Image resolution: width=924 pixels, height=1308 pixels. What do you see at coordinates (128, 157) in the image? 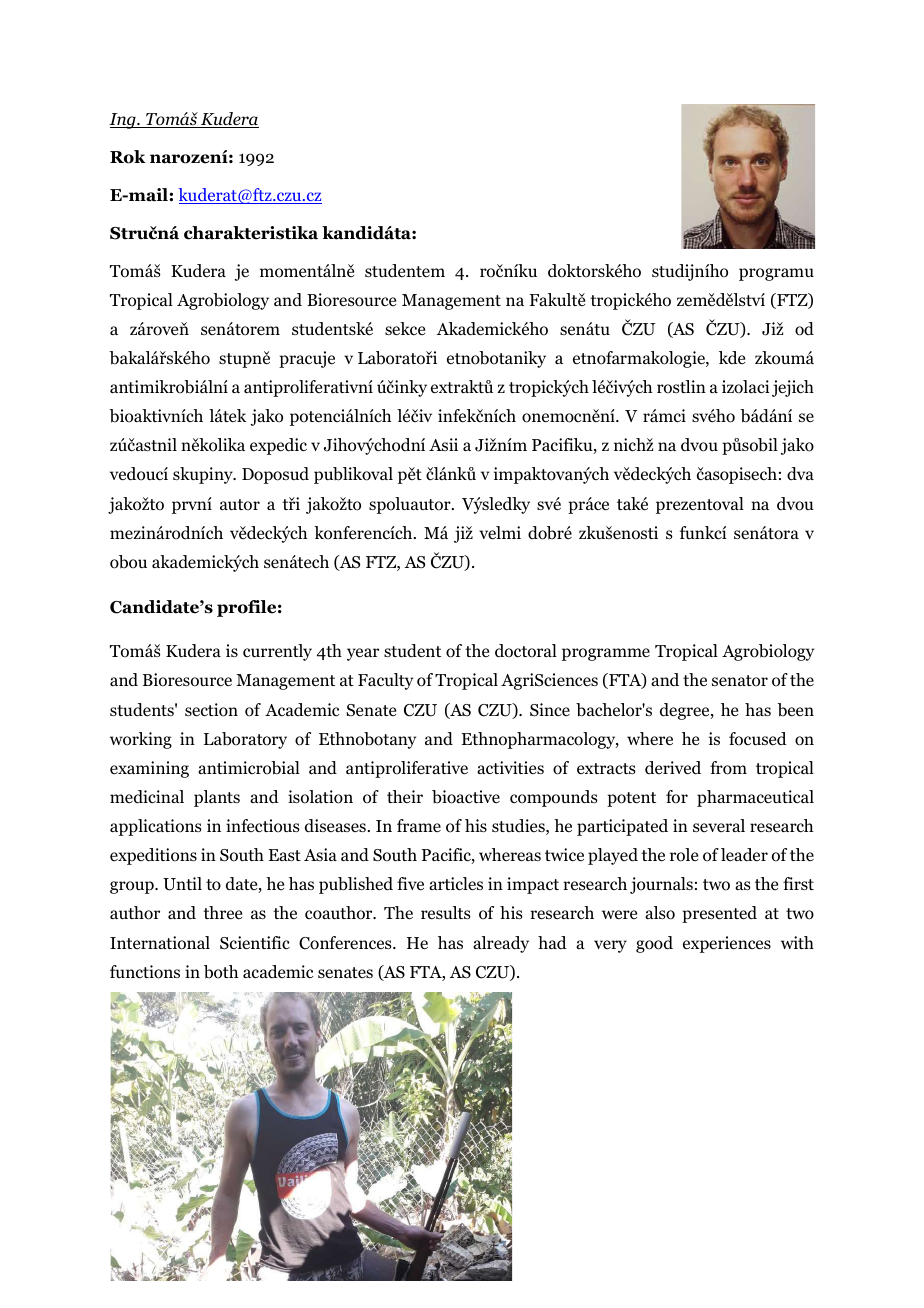
I see `Rok` at bounding box center [128, 157].
